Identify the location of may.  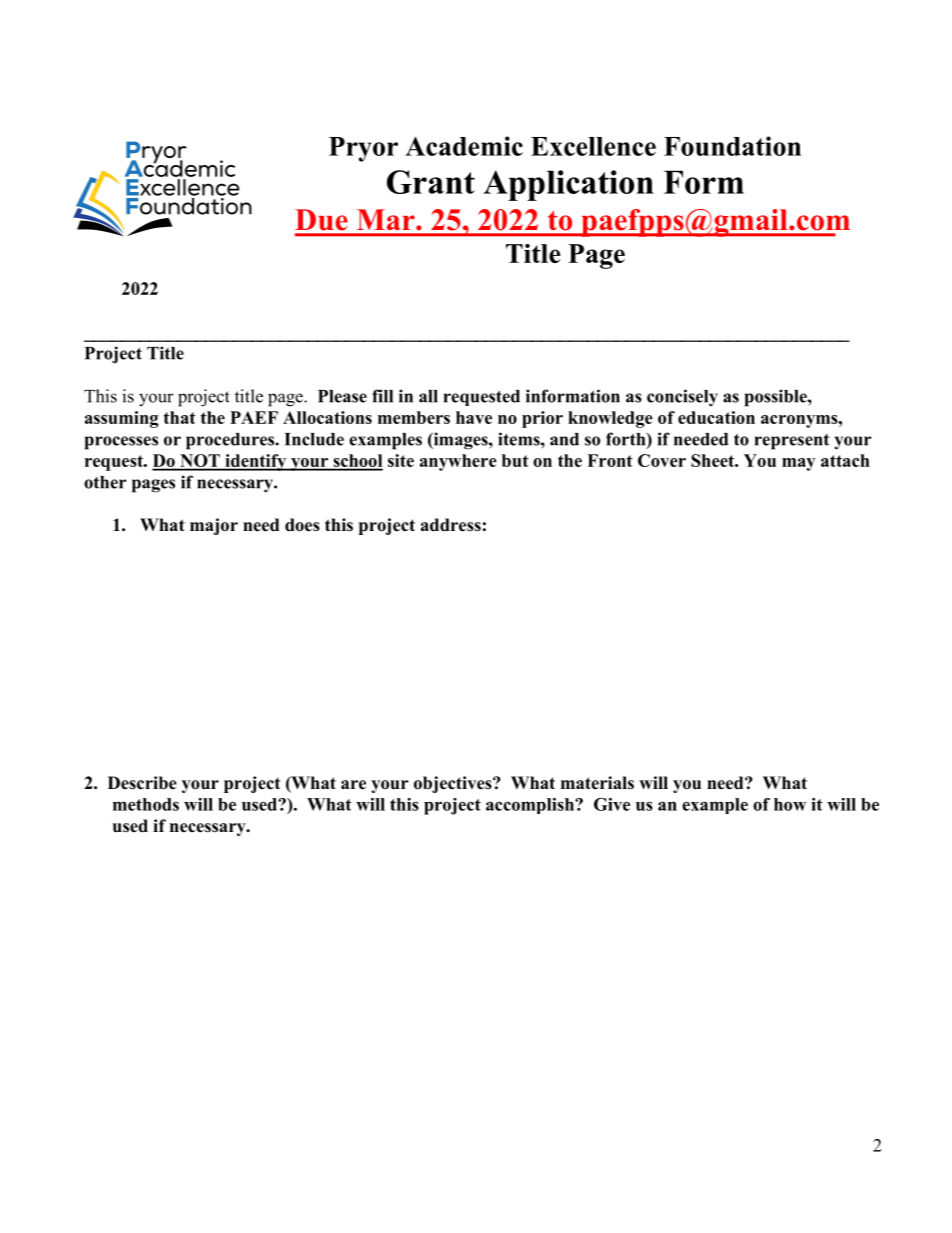
(798, 464).
